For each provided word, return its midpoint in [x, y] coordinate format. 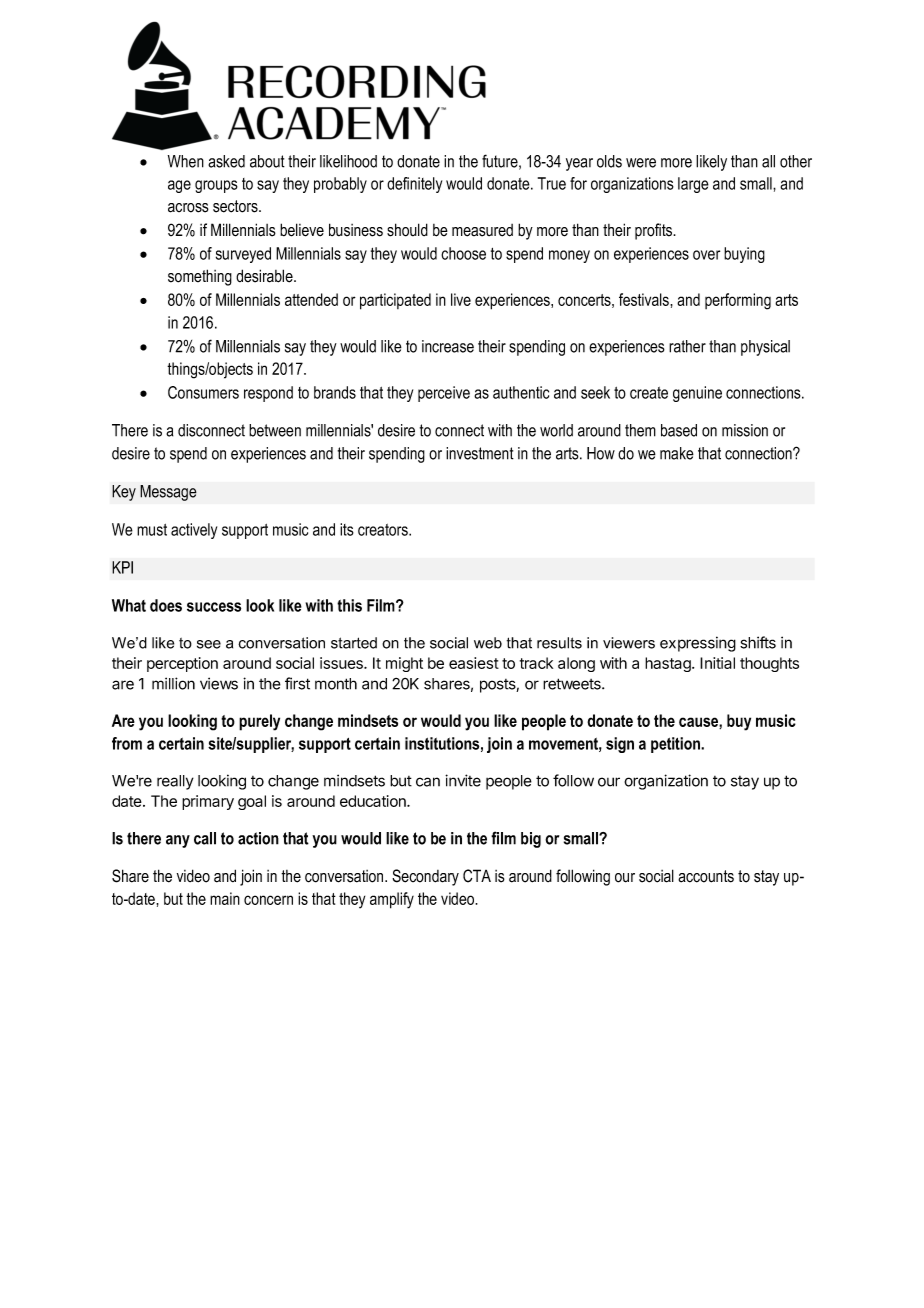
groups [216, 186]
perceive [444, 394]
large [693, 185]
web [488, 643]
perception [182, 664]
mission [745, 430]
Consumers [203, 392]
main [225, 898]
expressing [698, 644]
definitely [414, 185]
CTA [477, 876]
